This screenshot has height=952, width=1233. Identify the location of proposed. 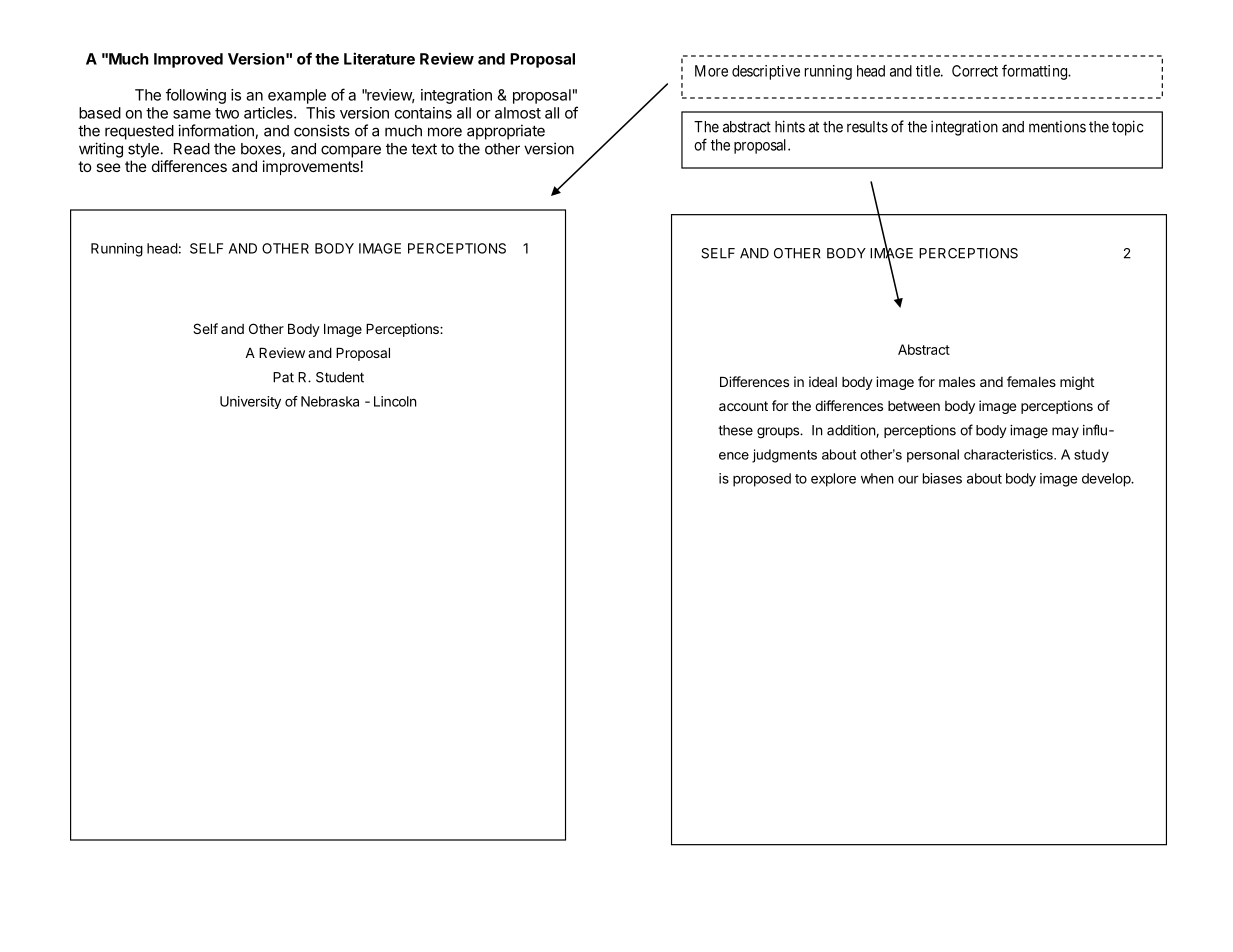
(762, 480).
